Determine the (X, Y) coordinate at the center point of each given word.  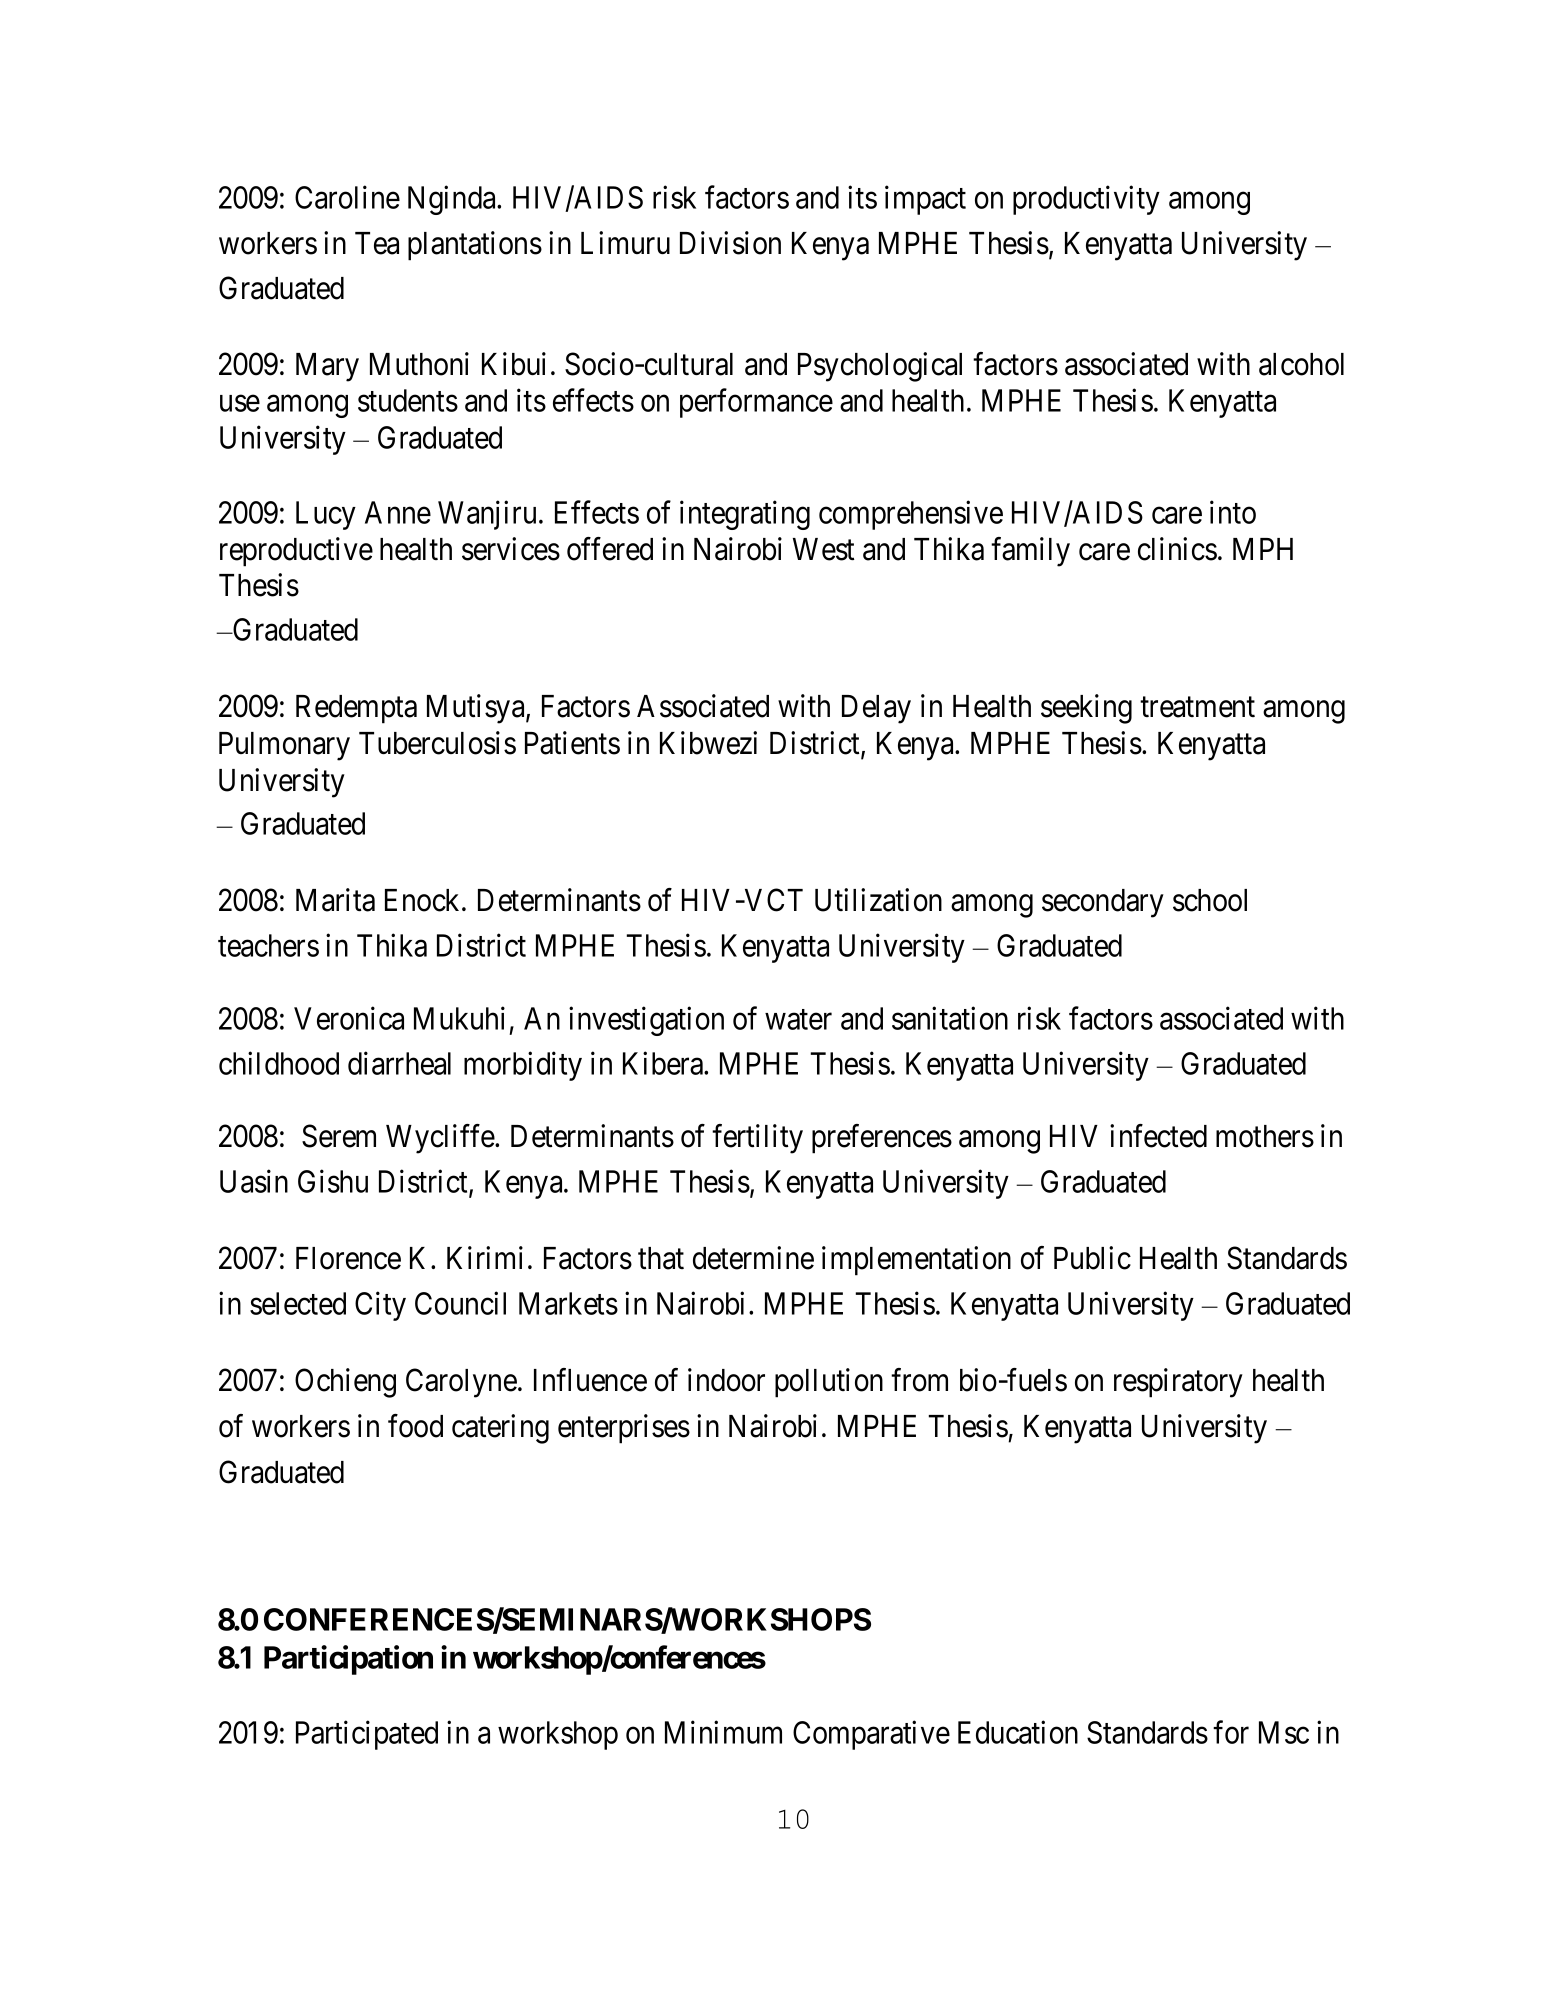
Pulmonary (284, 746)
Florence (348, 1258)
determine (753, 1258)
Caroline (347, 197)
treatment (1197, 707)
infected (1158, 1136)
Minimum (723, 1732)
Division (730, 243)
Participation (348, 1660)
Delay (876, 709)
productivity (1086, 200)
